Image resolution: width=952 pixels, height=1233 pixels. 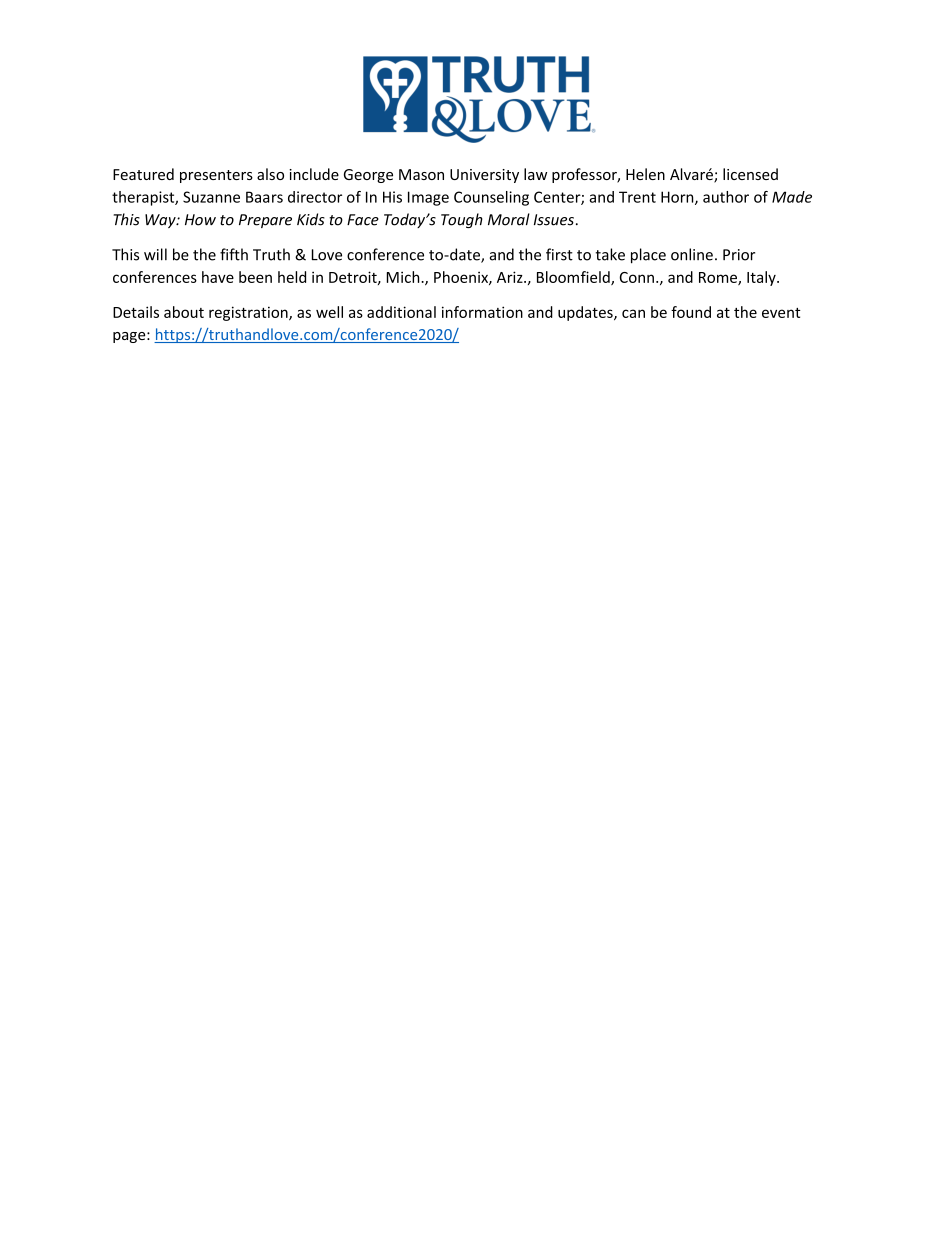 I want to click on about, so click(x=184, y=312).
